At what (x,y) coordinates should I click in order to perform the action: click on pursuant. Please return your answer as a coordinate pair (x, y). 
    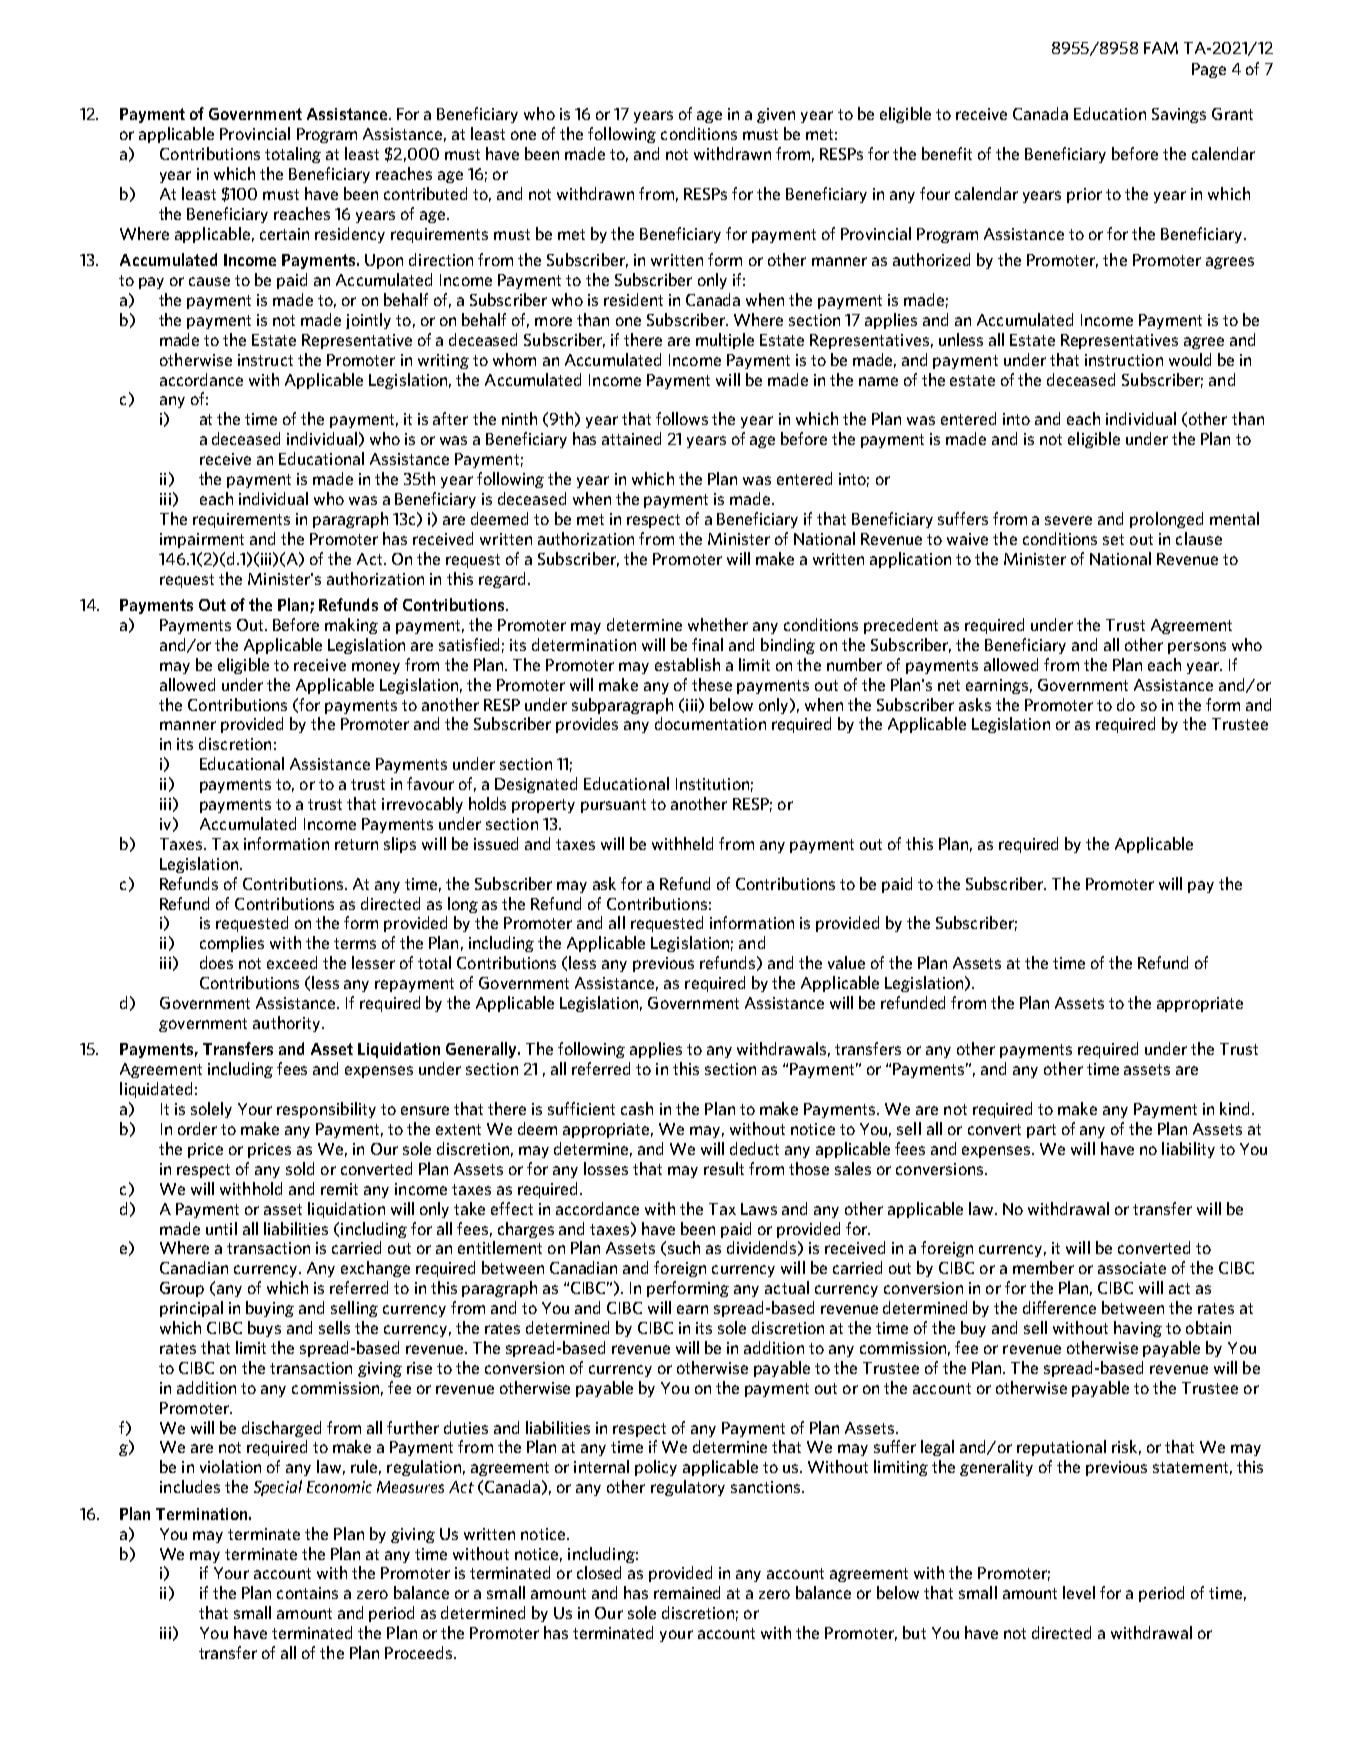
    Looking at the image, I should click on (613, 806).
